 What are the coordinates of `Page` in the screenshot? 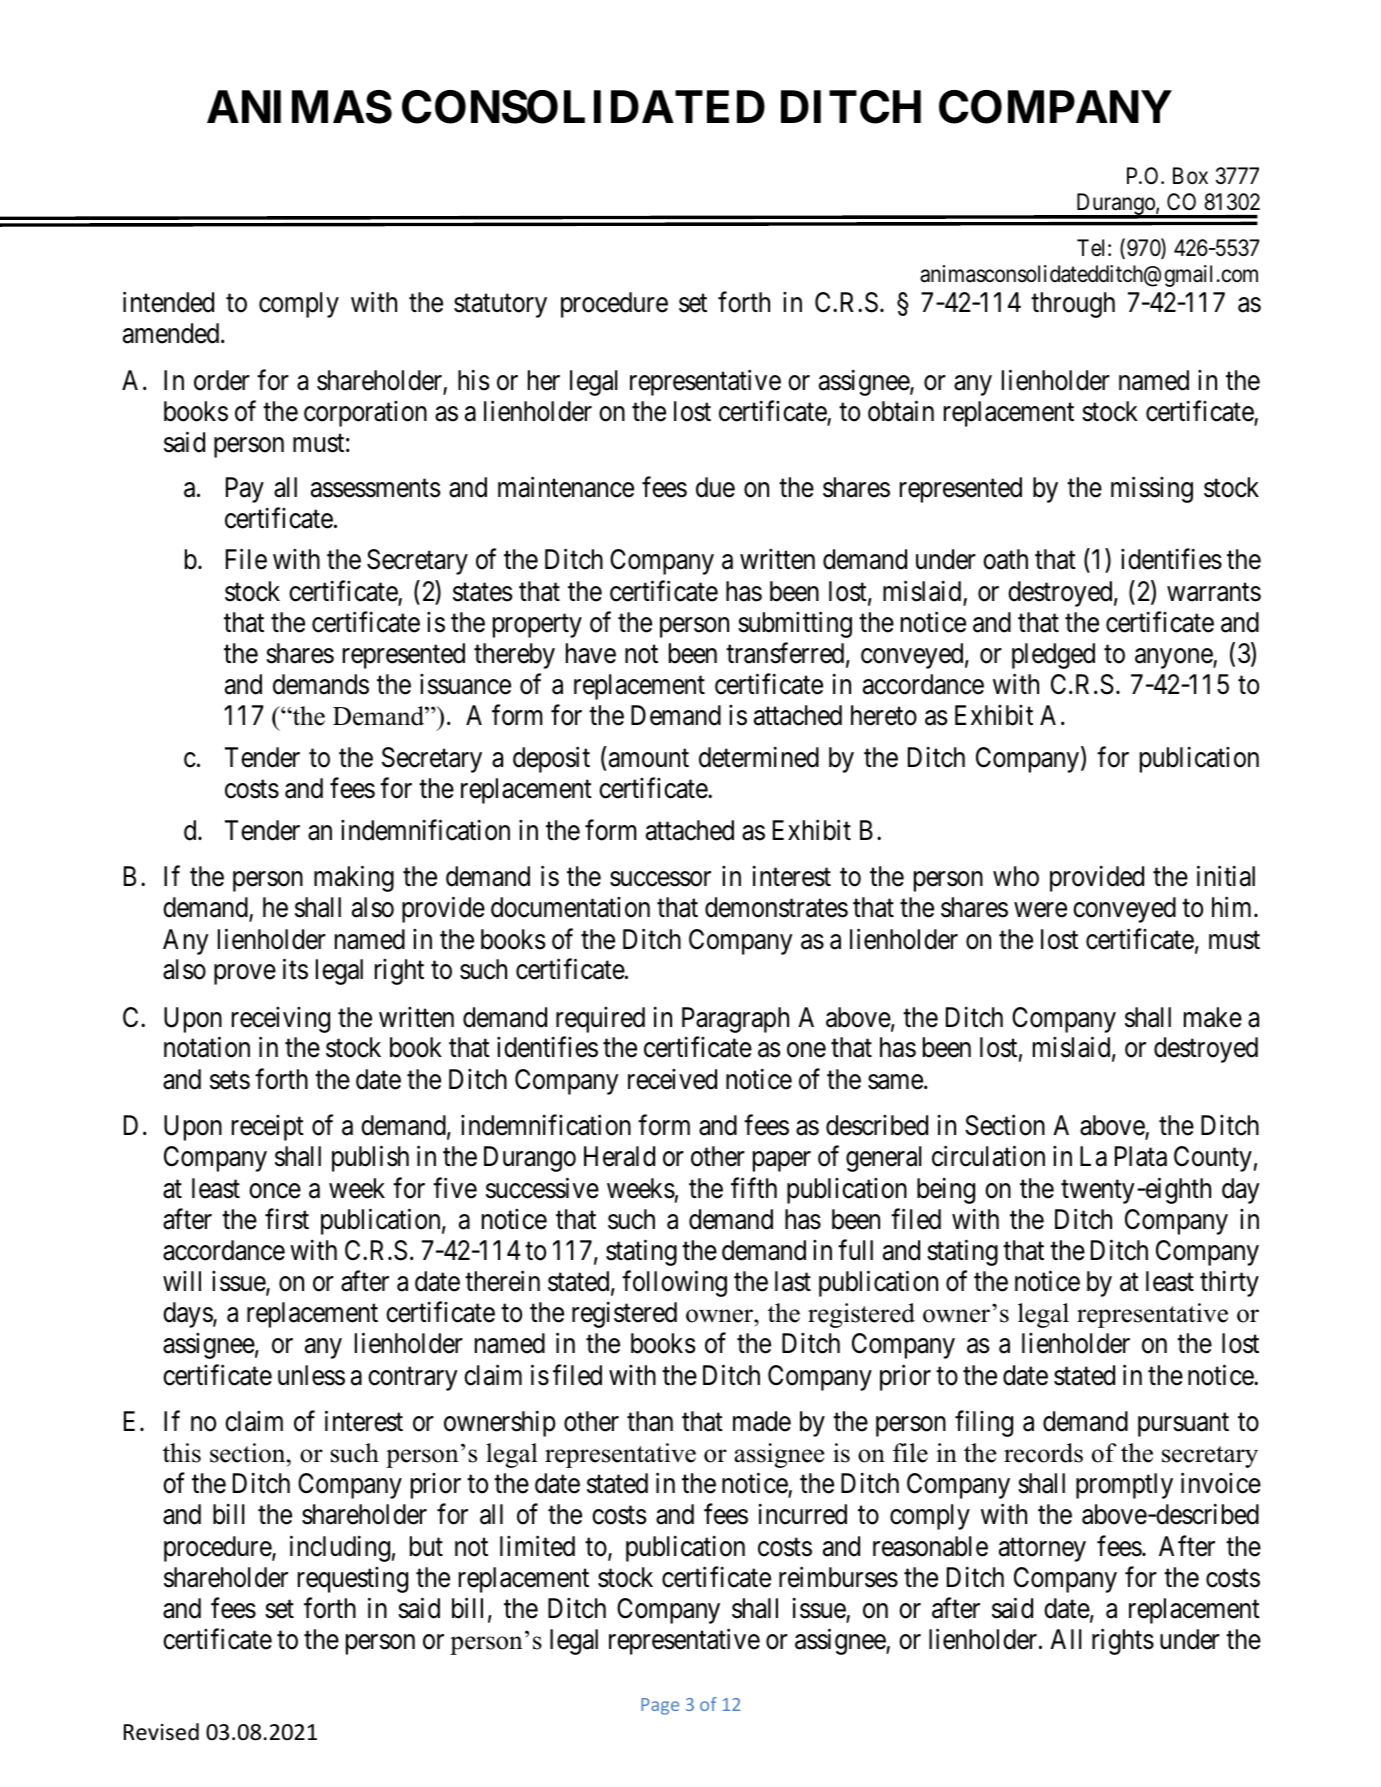 It's located at (660, 1706).
